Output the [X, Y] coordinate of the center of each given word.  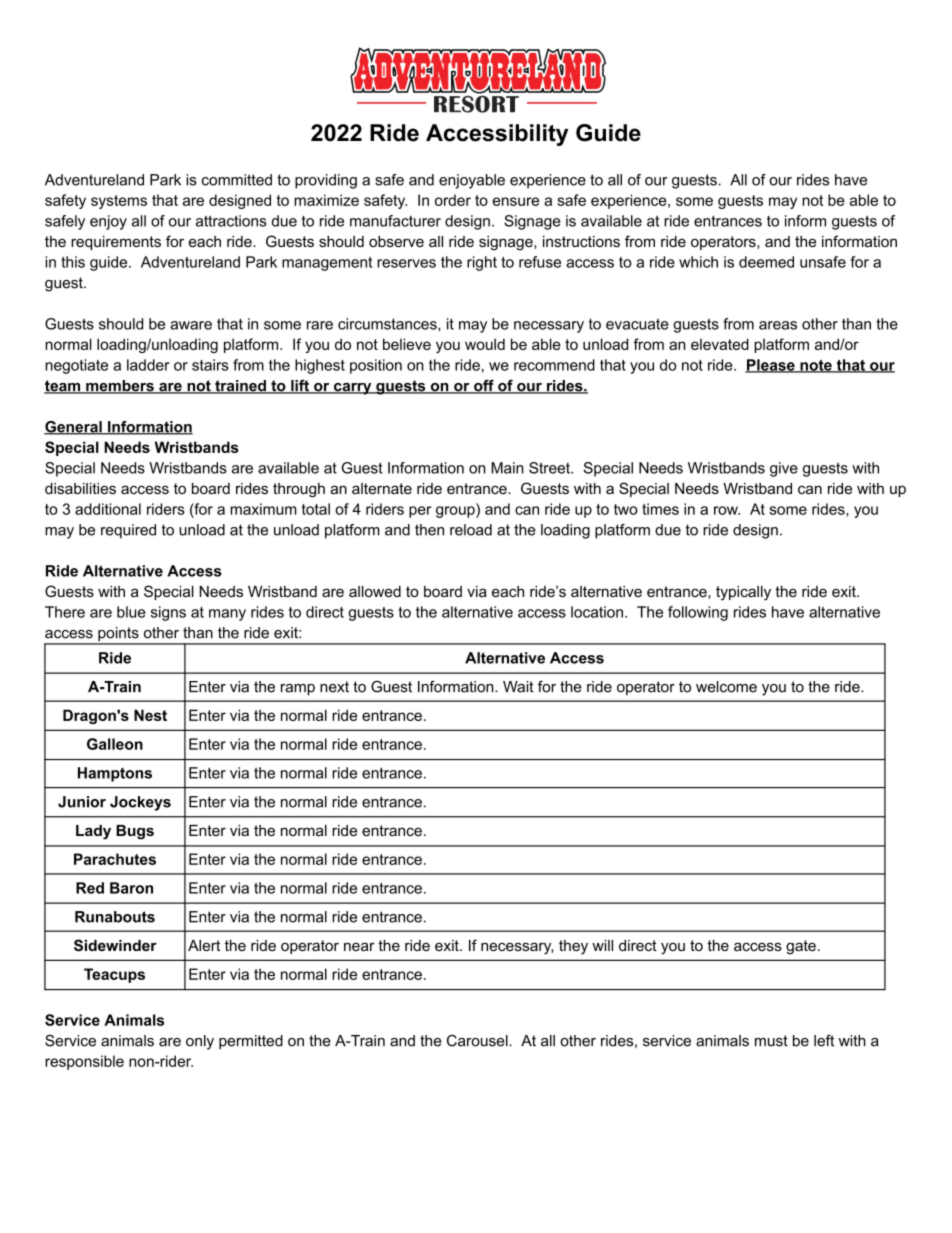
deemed [766, 262]
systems [119, 202]
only [200, 1042]
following [698, 613]
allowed [375, 591]
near [359, 946]
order [453, 200]
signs [168, 613]
